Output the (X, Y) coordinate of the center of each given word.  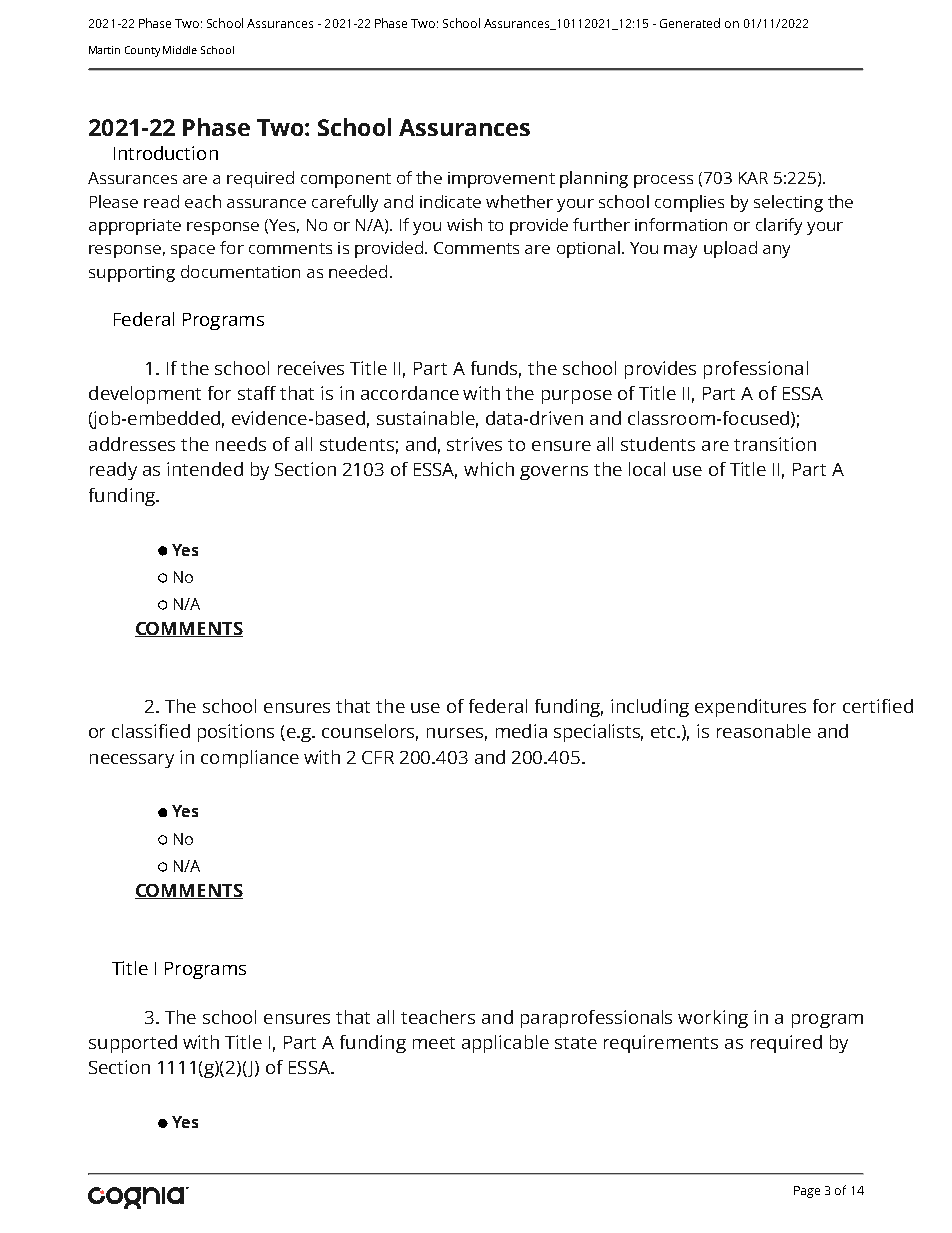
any (776, 251)
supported (133, 1044)
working (713, 1019)
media (521, 731)
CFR (378, 757)
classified (151, 731)
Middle (180, 50)
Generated (690, 23)
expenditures (750, 708)
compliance (250, 759)
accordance (410, 393)
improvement (501, 180)
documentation (240, 271)
